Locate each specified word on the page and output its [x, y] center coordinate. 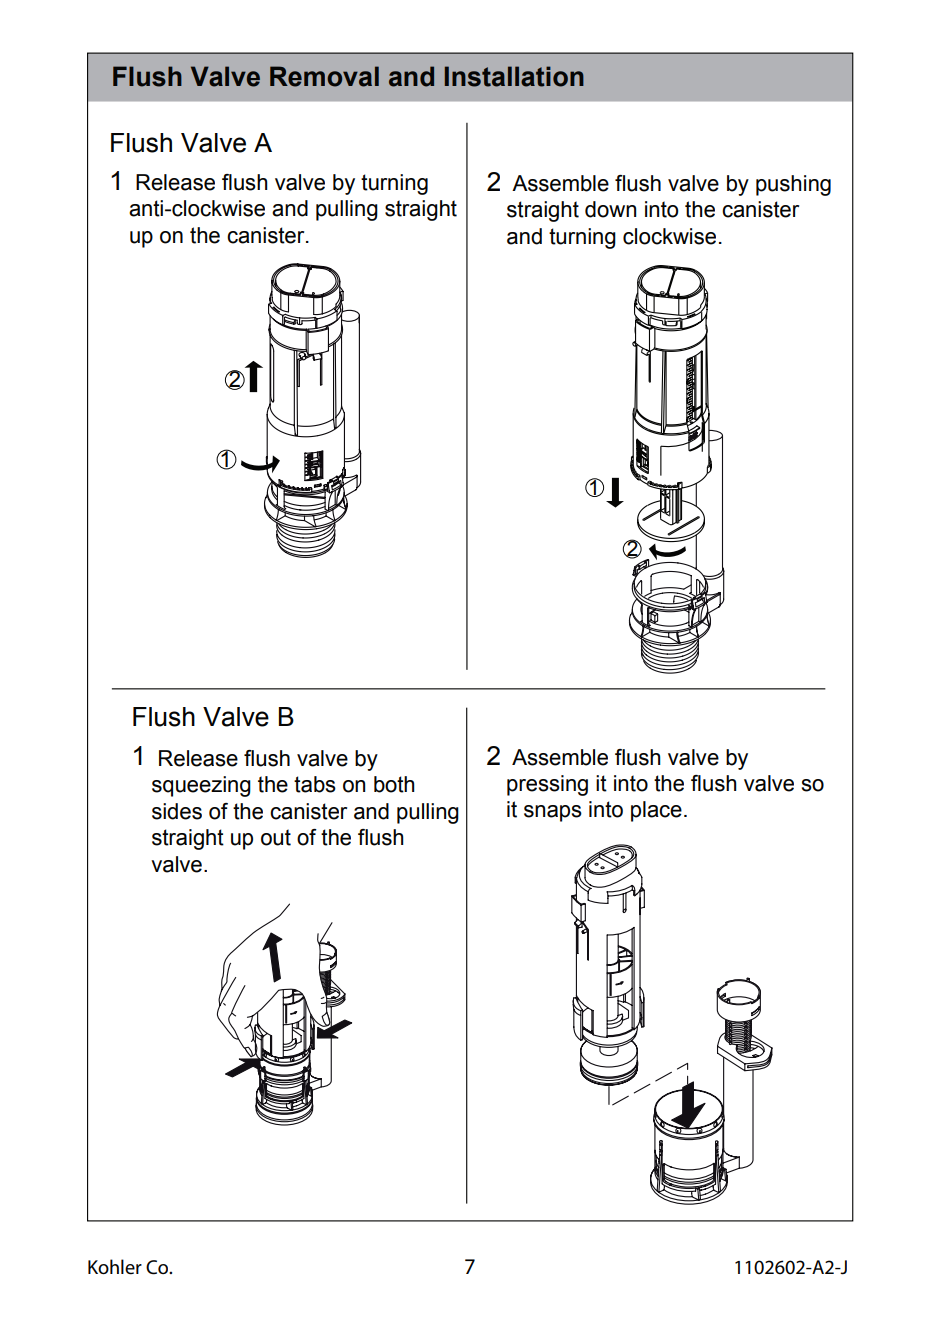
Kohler [115, 1267]
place [656, 811]
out [276, 837]
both [394, 784]
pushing [793, 185]
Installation [514, 76]
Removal [324, 76]
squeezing [201, 786]
